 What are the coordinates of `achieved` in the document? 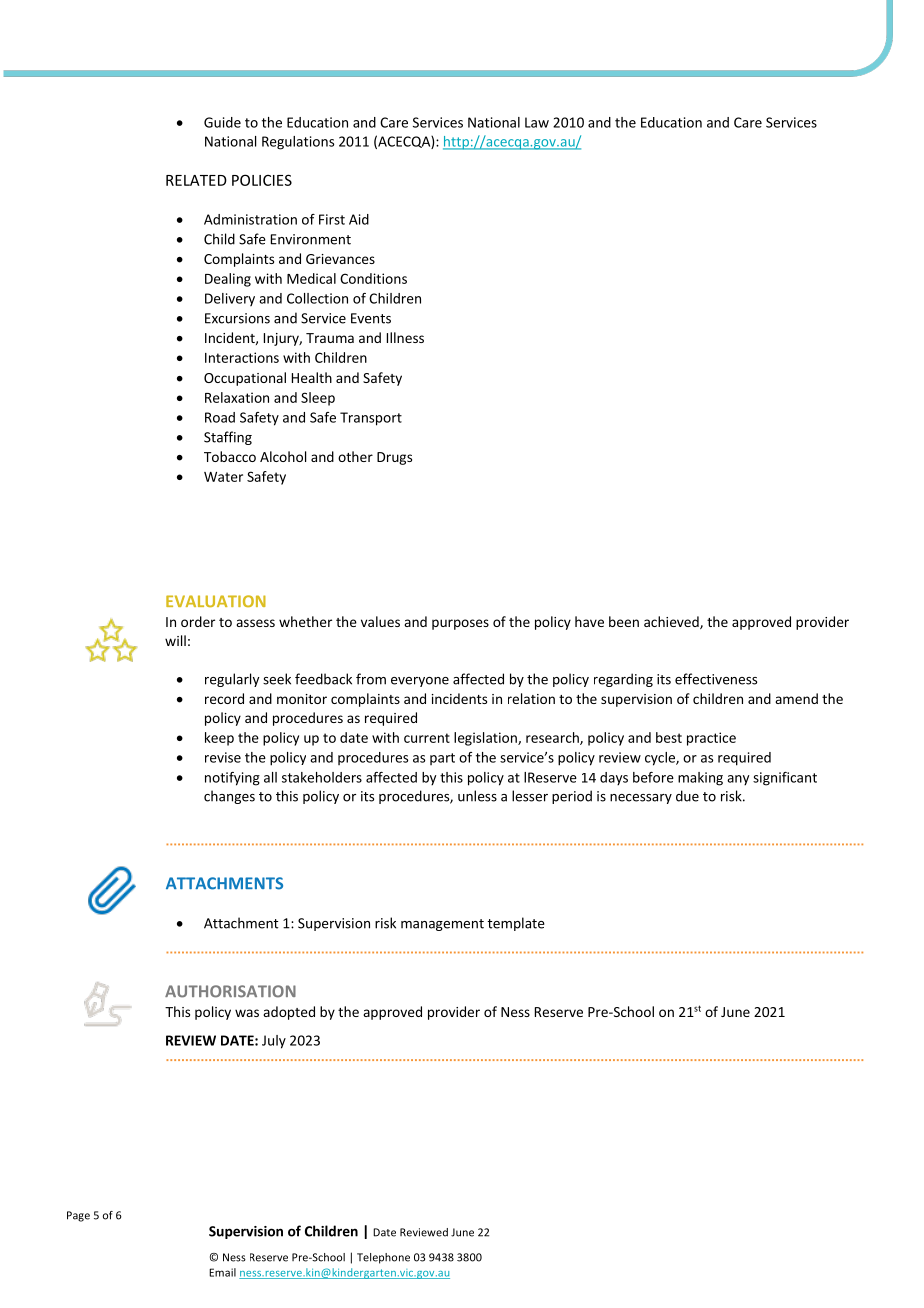 It's located at (672, 622).
